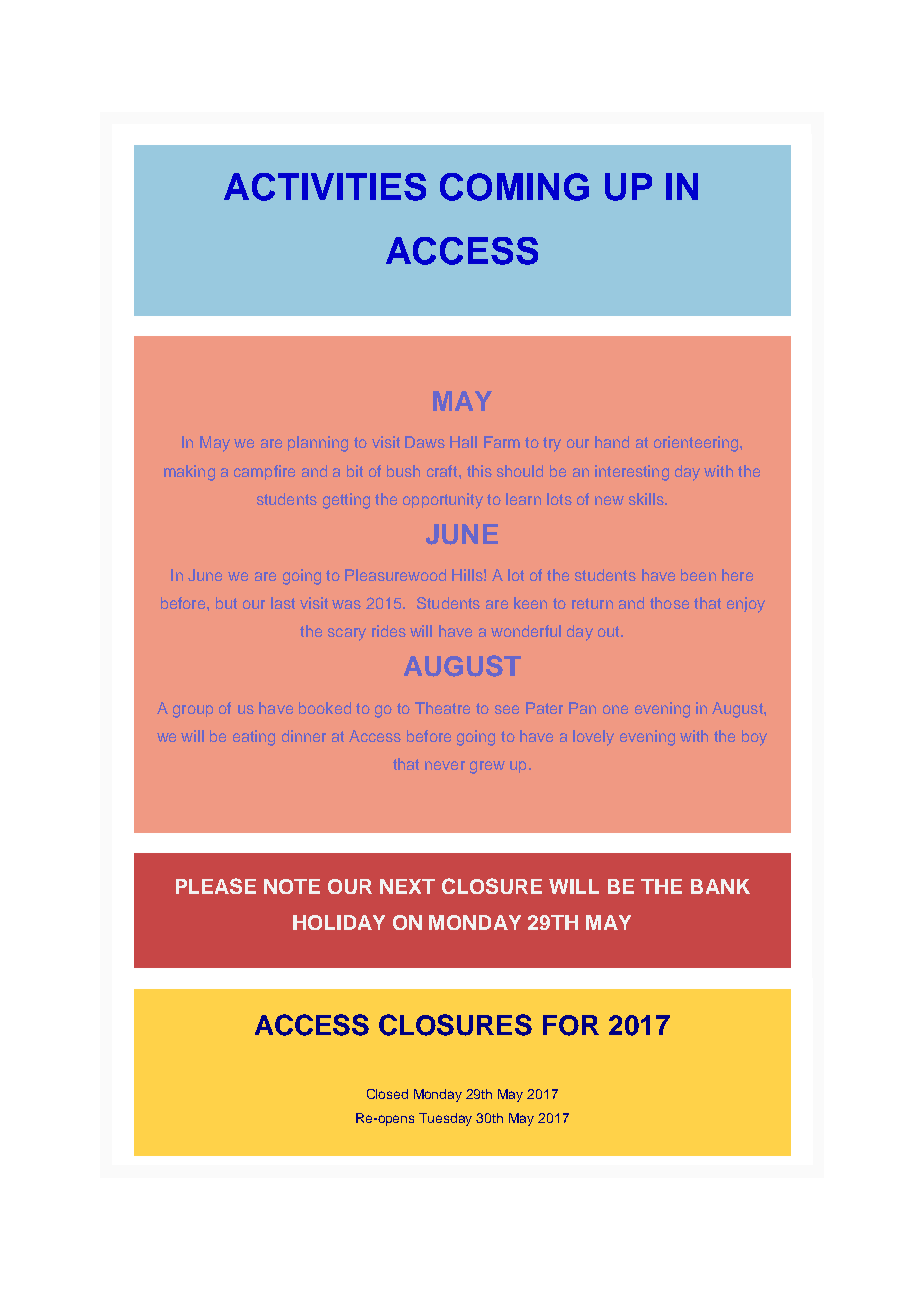 Image resolution: width=924 pixels, height=1308 pixels. Describe the element at coordinates (720, 886) in the screenshot. I see `BANK` at that location.
